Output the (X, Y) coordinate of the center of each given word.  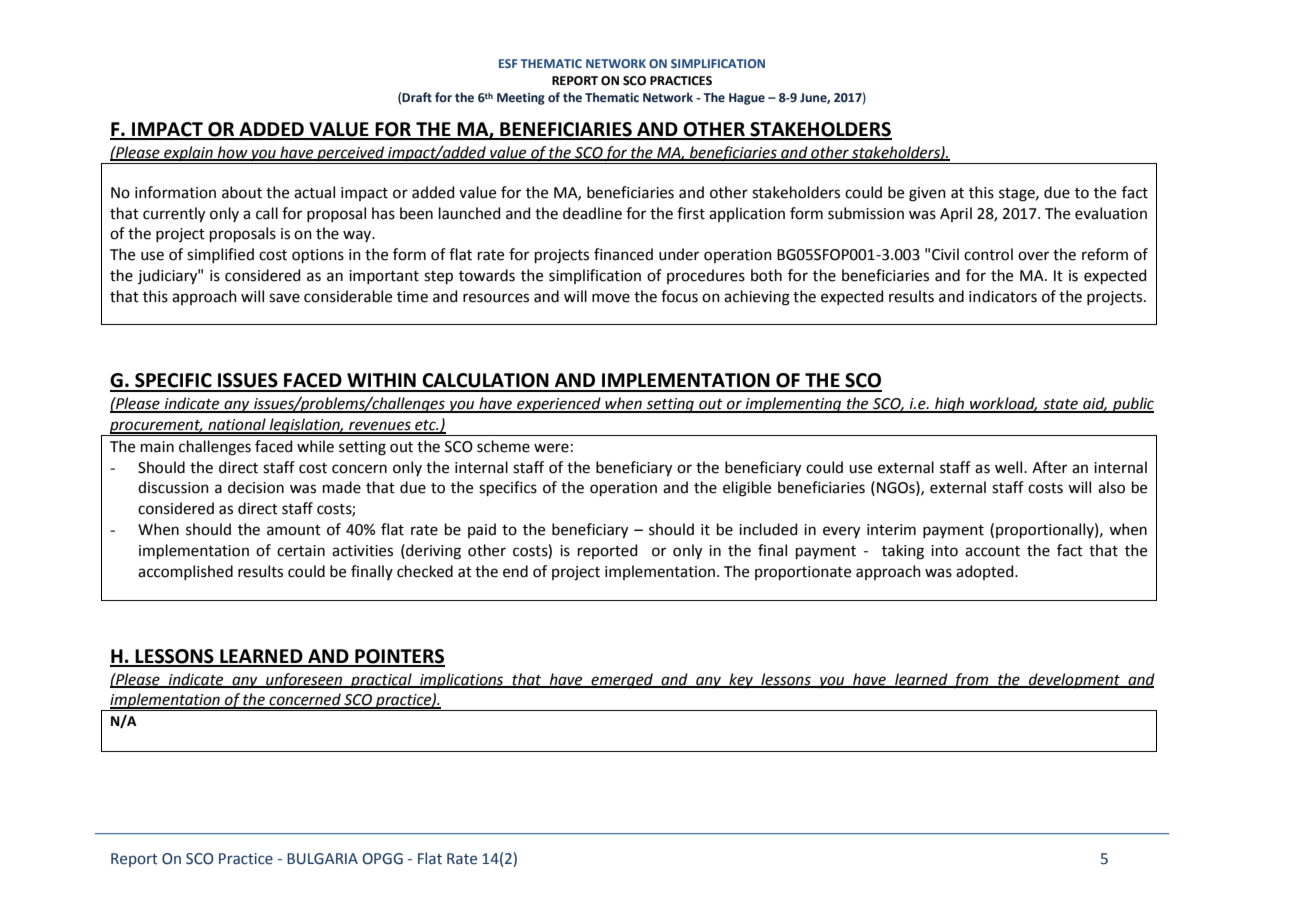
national (237, 425)
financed (623, 254)
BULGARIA (322, 859)
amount (294, 530)
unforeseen (304, 681)
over (1033, 256)
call (267, 213)
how (233, 153)
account (992, 551)
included (768, 529)
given (927, 194)
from (971, 681)
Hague (747, 99)
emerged (622, 681)
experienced (559, 405)
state (1060, 405)
